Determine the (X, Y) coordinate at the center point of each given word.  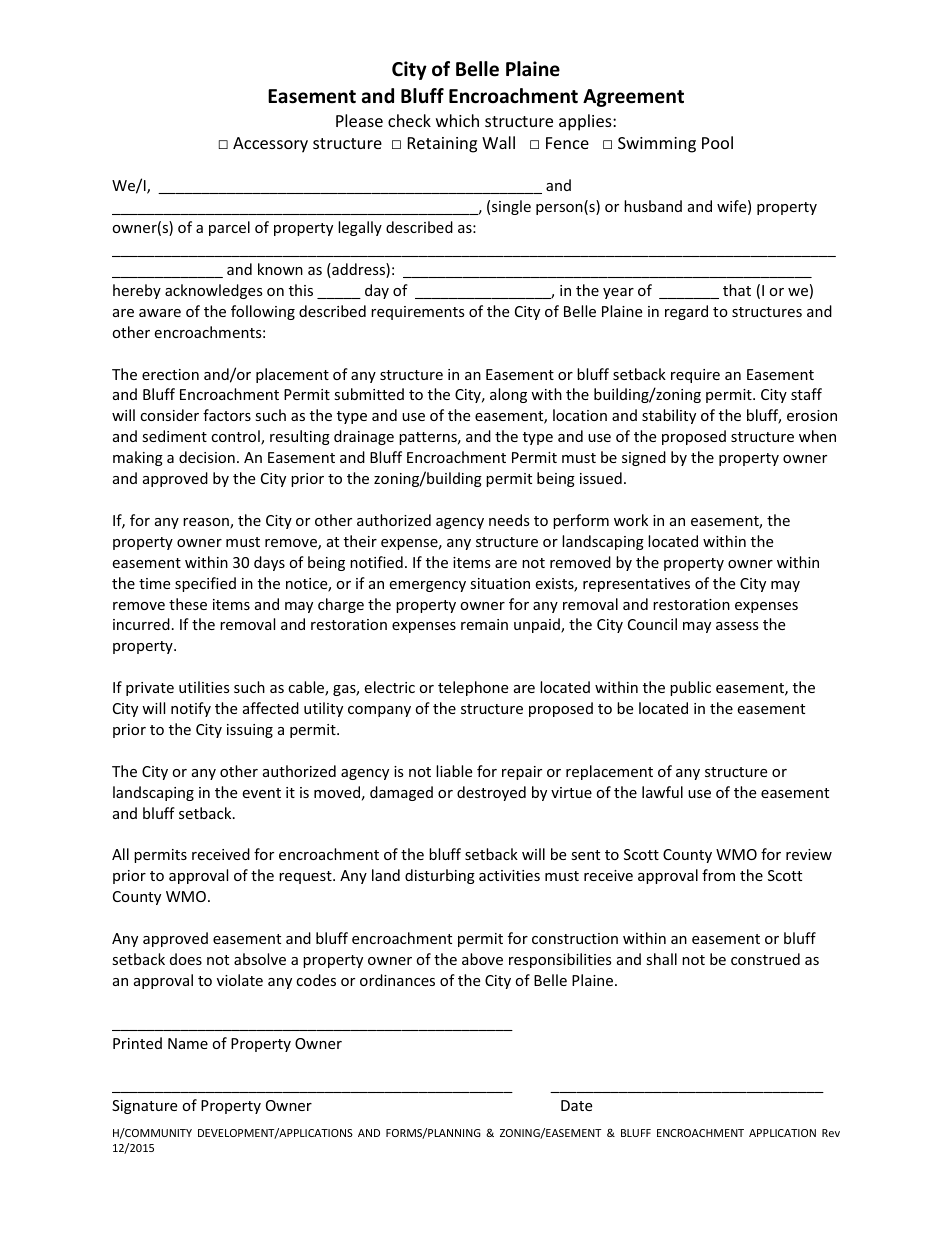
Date (576, 1105)
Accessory (270, 145)
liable (454, 771)
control (236, 437)
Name (188, 1043)
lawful (662, 792)
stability (669, 416)
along (508, 395)
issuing (250, 731)
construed (765, 959)
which (457, 120)
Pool (717, 142)
